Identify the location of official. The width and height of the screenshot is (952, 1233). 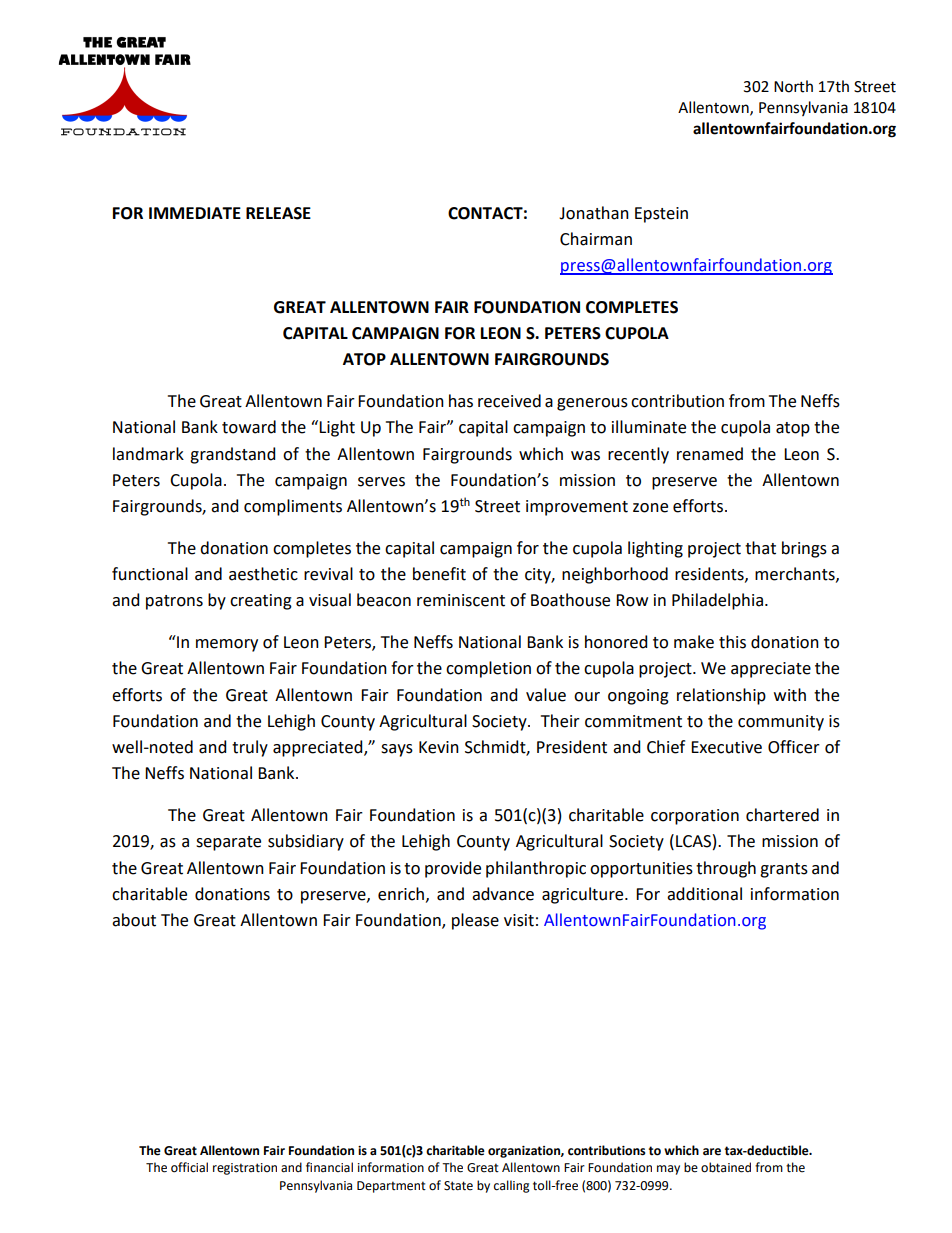
(189, 1167).
